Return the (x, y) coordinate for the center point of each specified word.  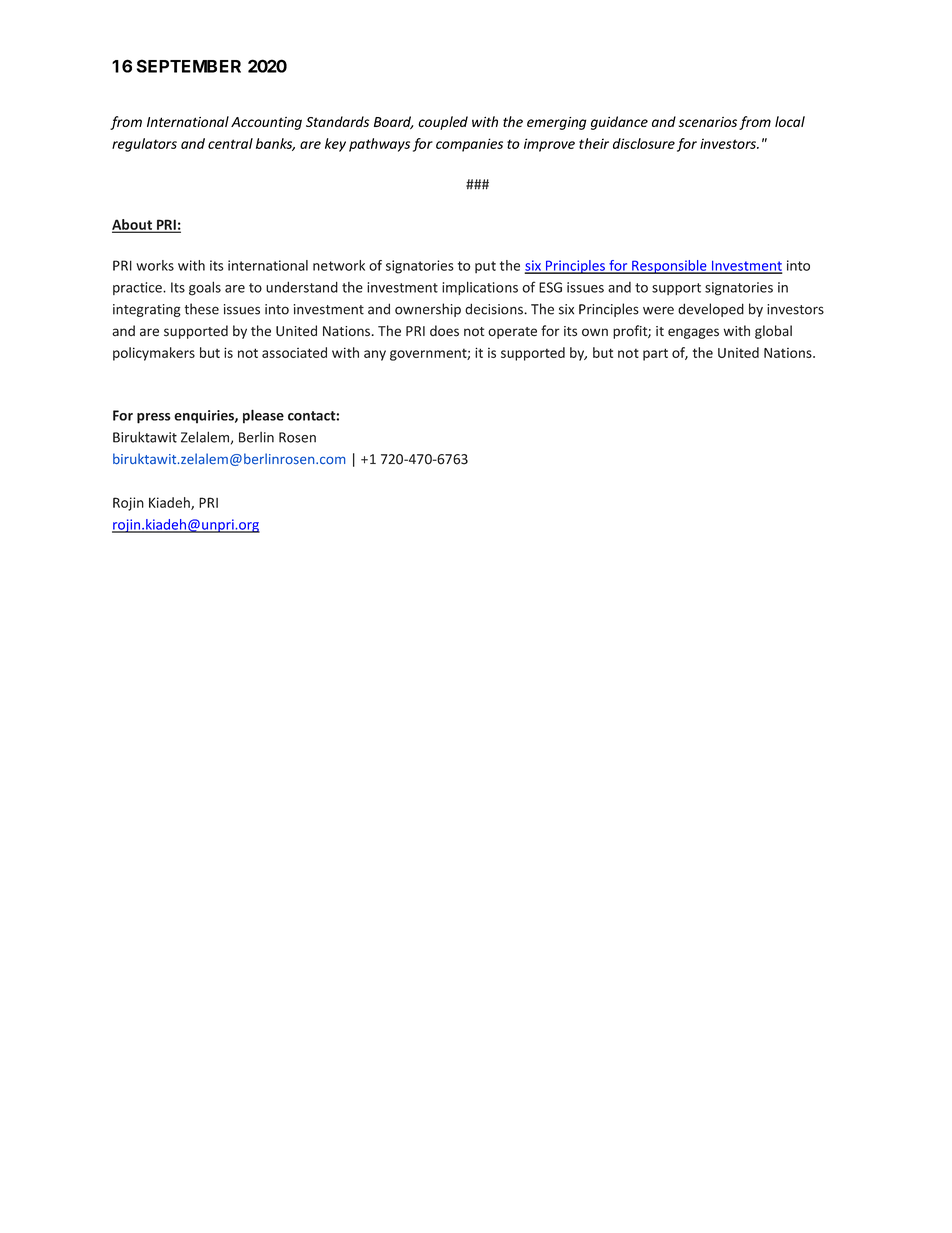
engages (693, 333)
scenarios (708, 122)
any (375, 355)
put (485, 267)
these (201, 309)
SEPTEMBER (189, 66)
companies (469, 145)
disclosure (644, 143)
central (230, 143)
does (444, 331)
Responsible (669, 267)
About (133, 225)
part (655, 354)
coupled (443, 123)
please (263, 416)
